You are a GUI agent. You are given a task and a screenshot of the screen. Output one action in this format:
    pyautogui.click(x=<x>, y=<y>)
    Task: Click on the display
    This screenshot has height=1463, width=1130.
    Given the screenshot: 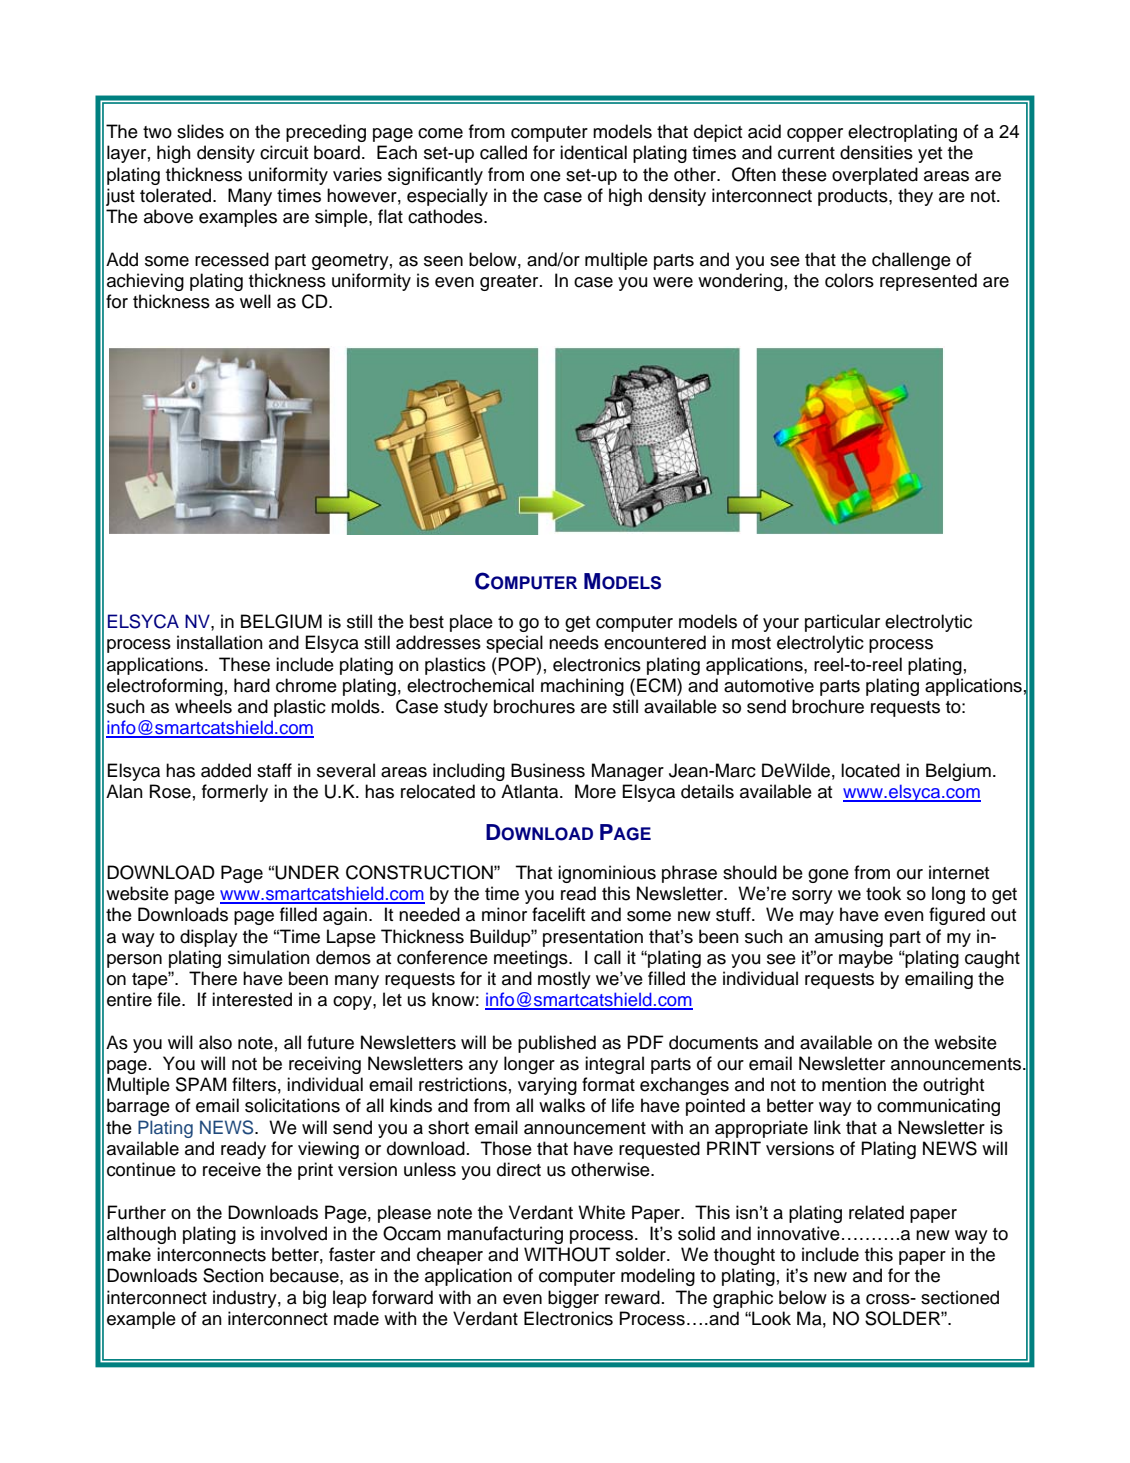 What is the action you would take?
    pyautogui.click(x=209, y=938)
